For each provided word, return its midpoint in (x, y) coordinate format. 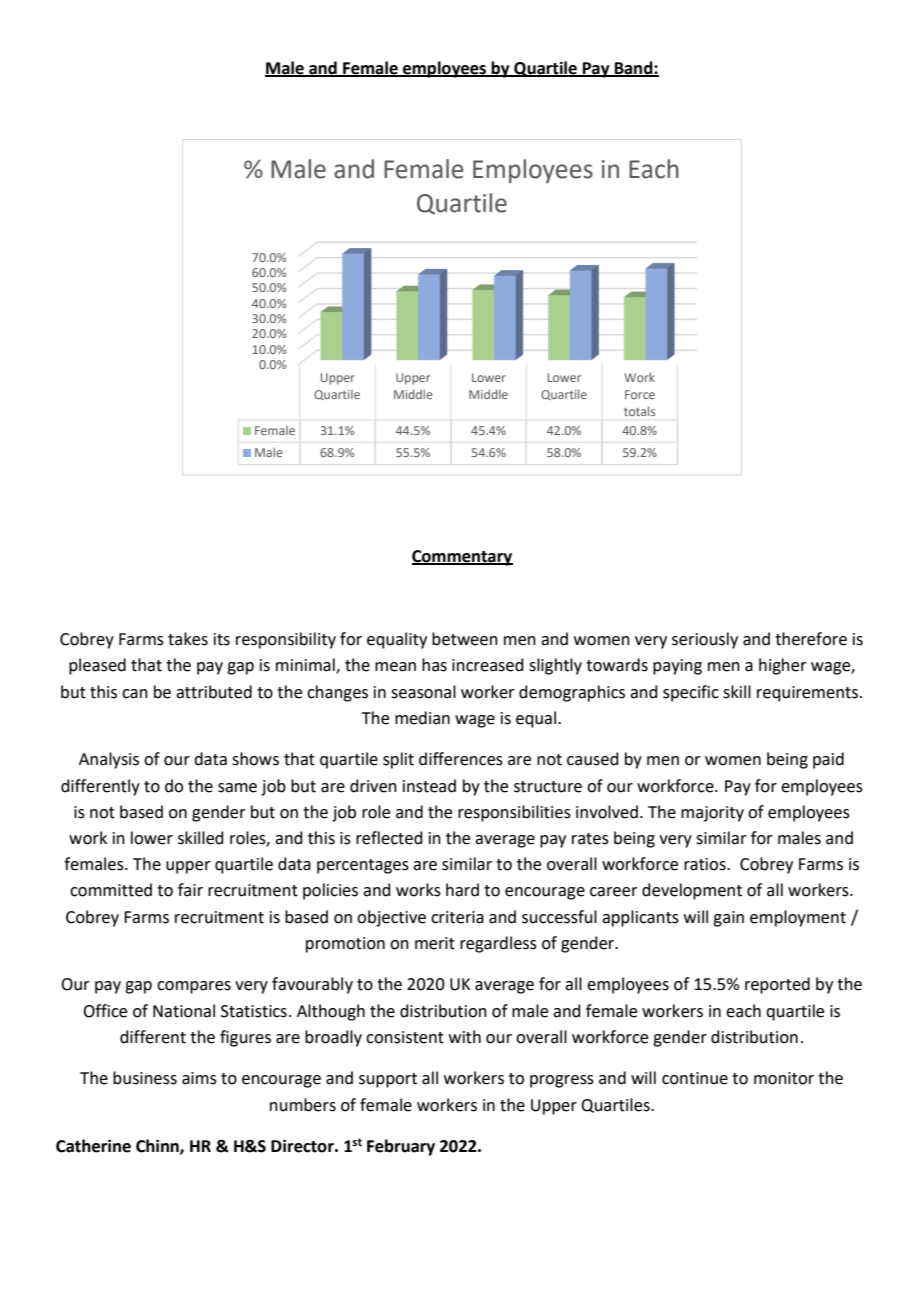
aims (199, 1078)
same (237, 788)
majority (712, 814)
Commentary (462, 558)
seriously (705, 640)
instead (429, 786)
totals (639, 411)
